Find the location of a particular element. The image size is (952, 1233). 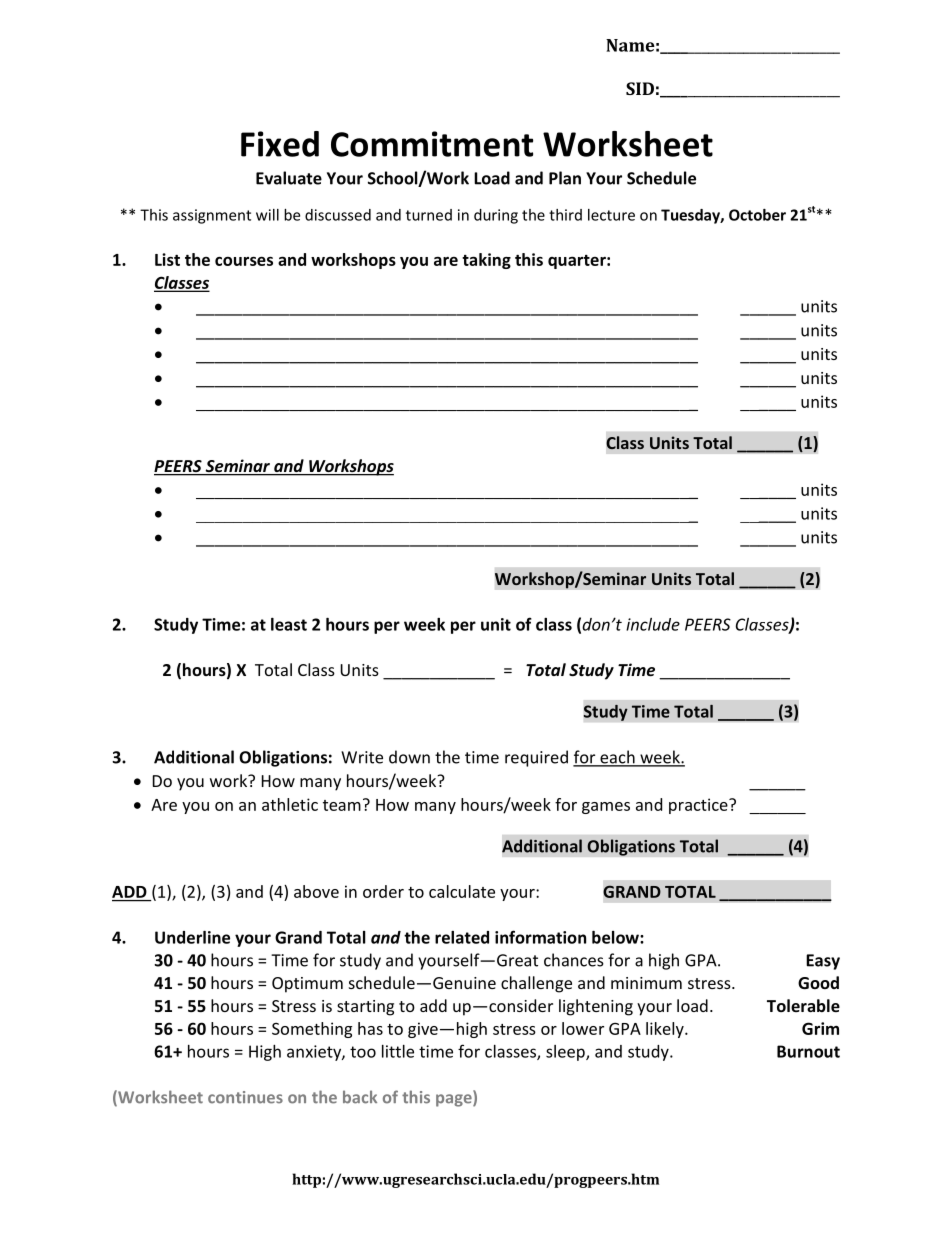

least is located at coordinates (289, 624).
